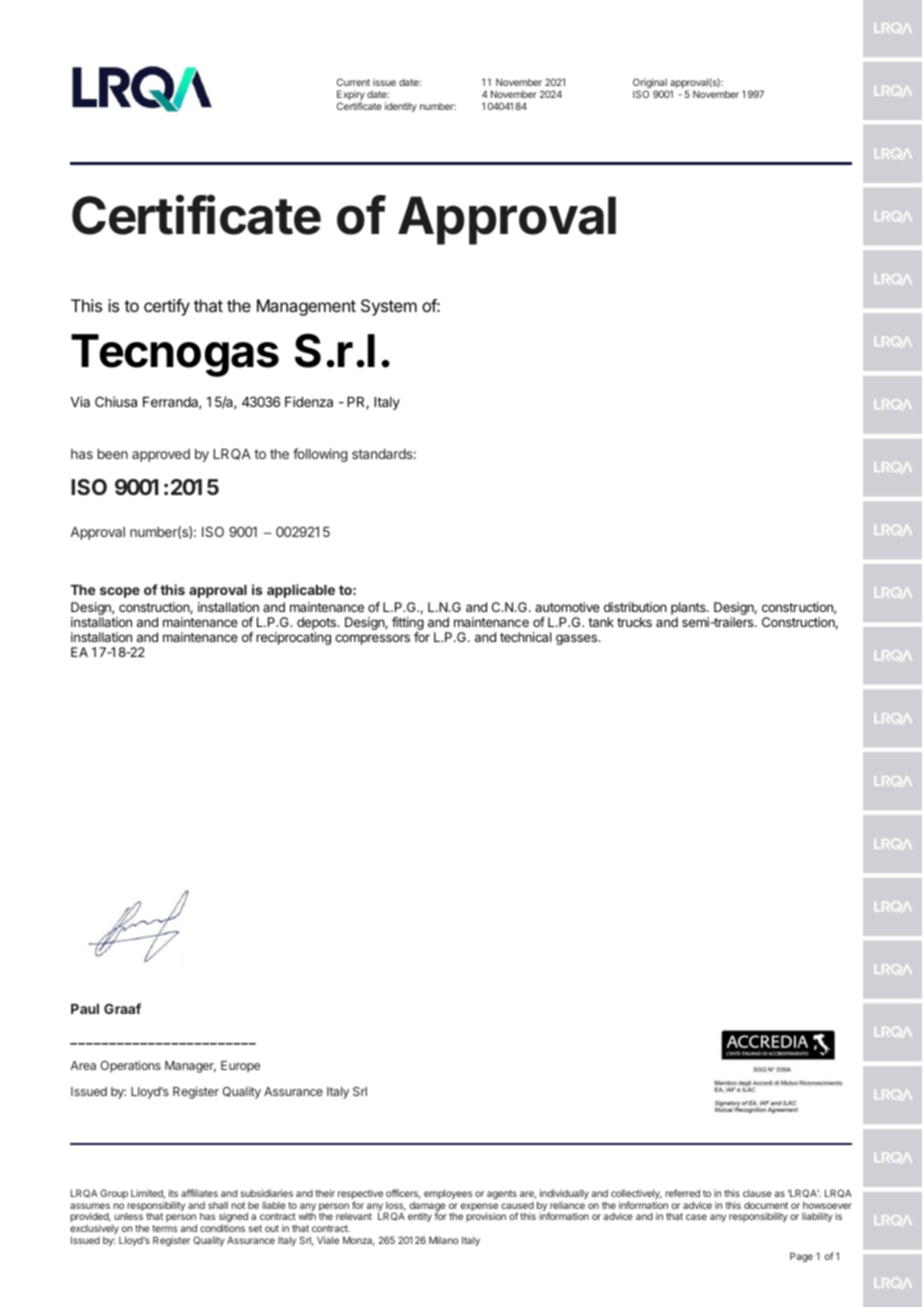 This document has width=924, height=1307. I want to click on plants, so click(689, 608).
